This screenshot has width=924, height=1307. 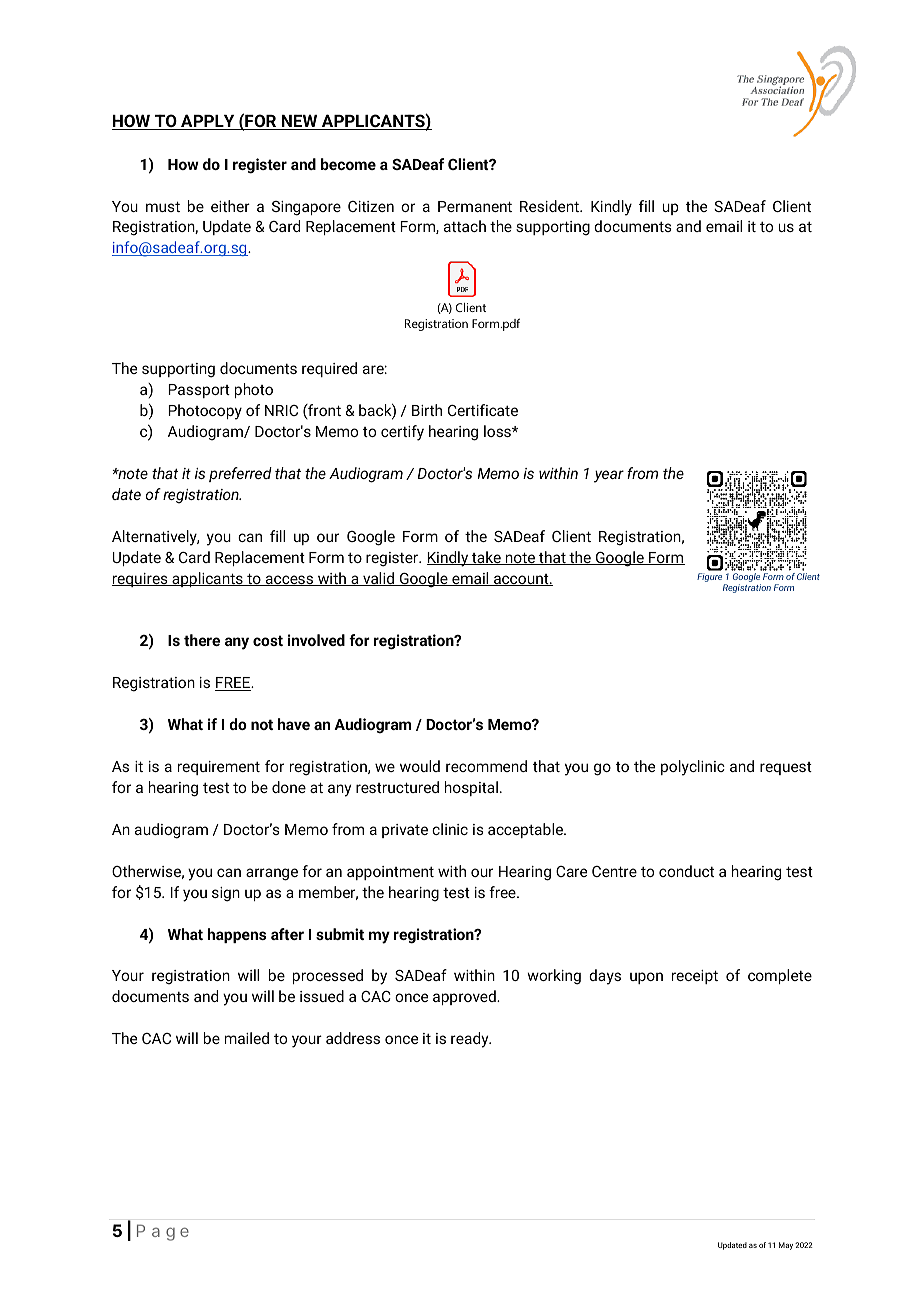 I want to click on receipt, so click(x=695, y=977).
